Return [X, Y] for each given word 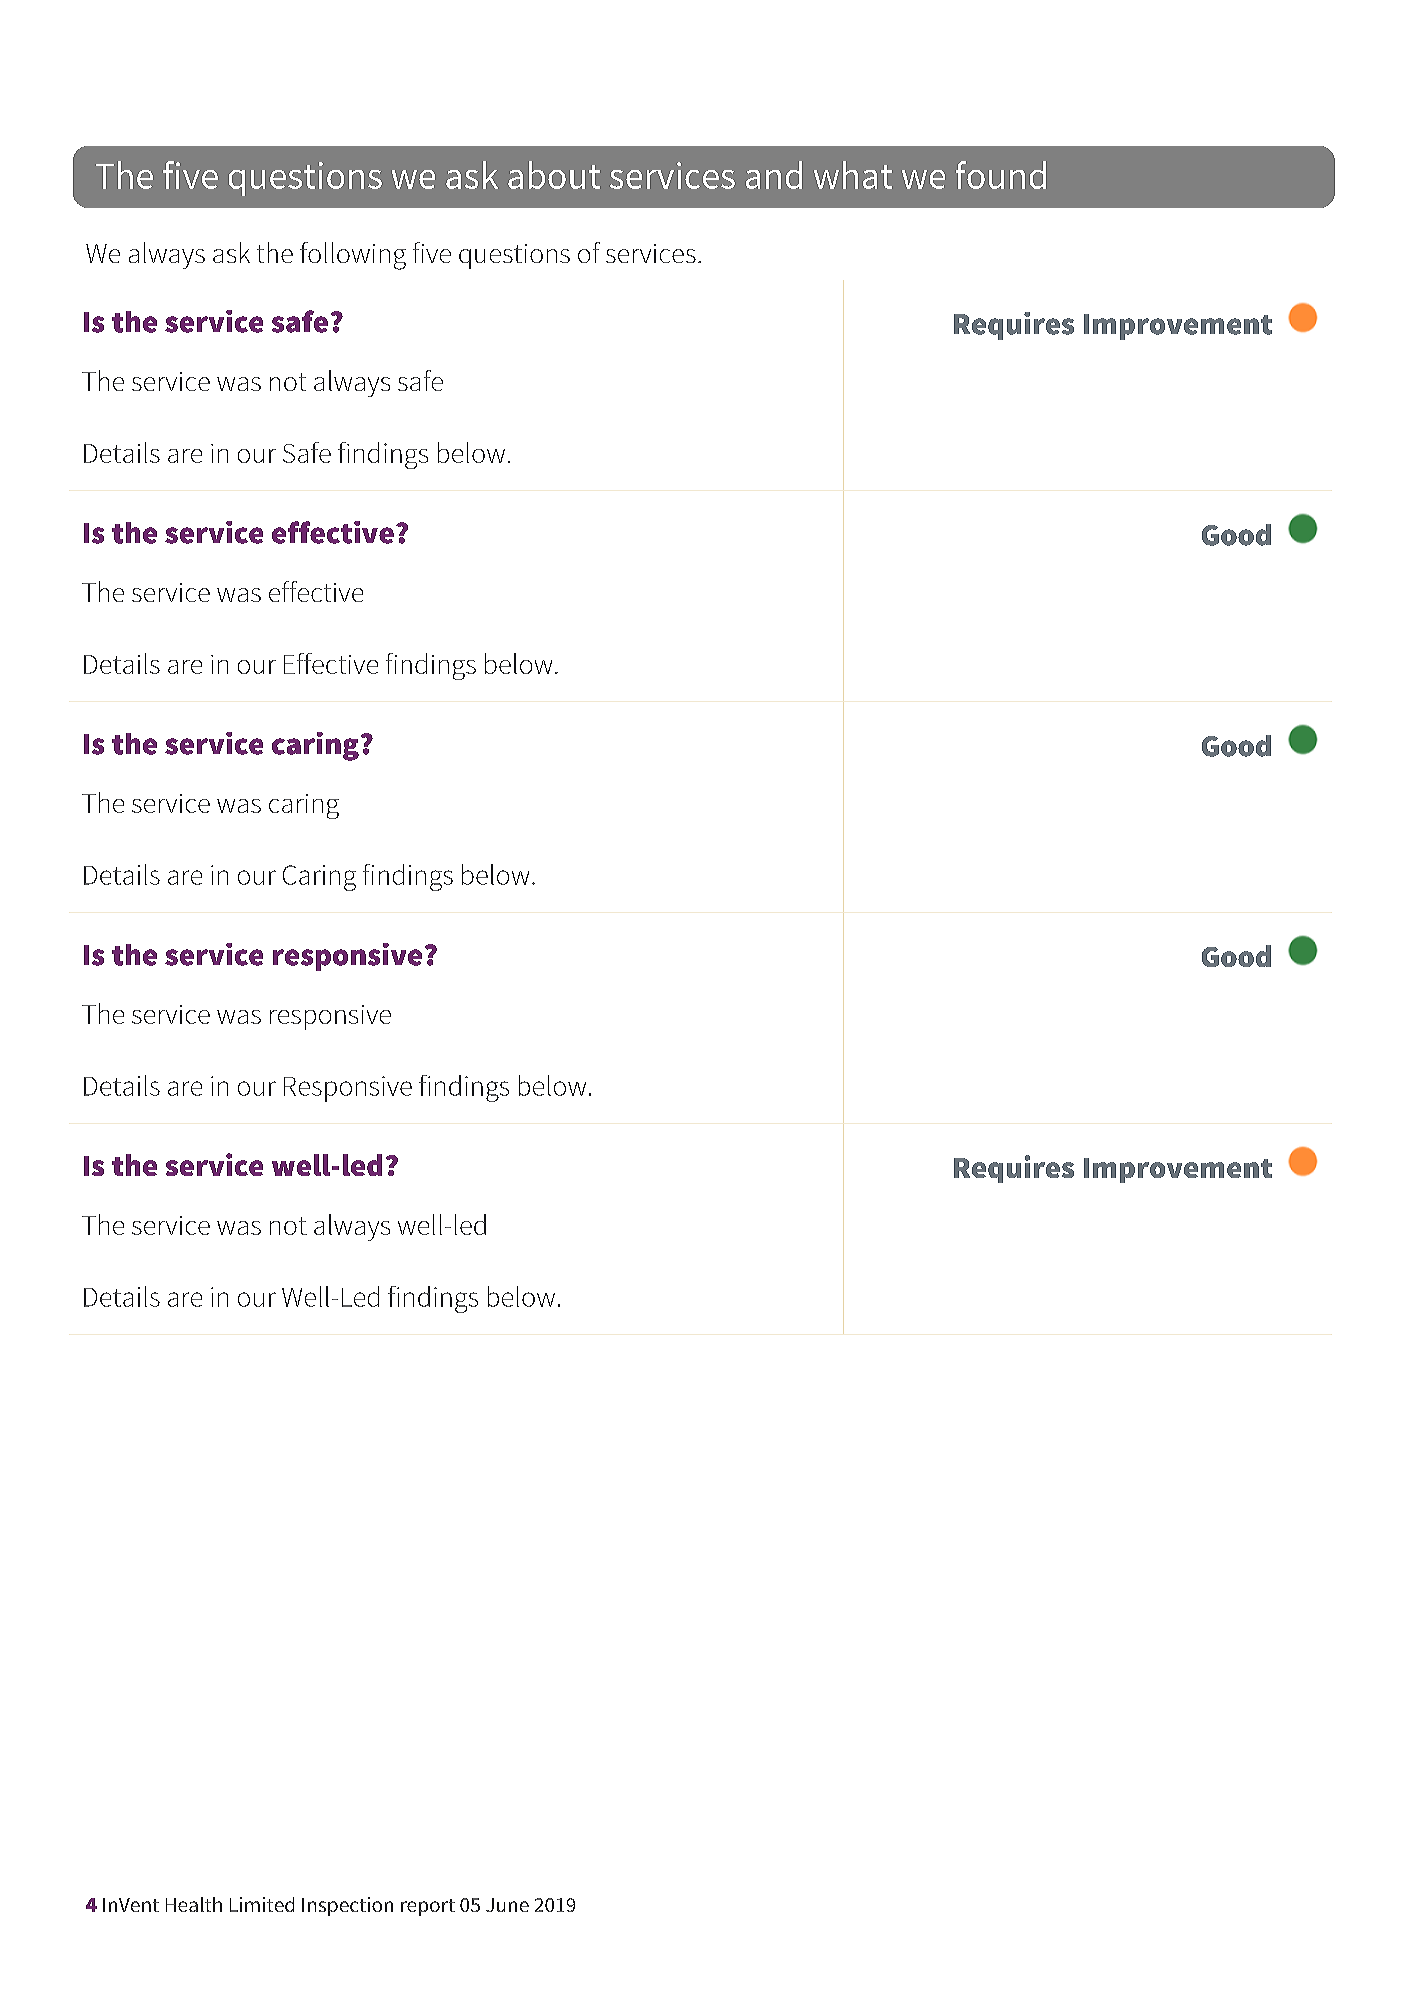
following [353, 256]
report [428, 1907]
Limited [262, 1904]
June [507, 1905]
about [554, 175]
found [1001, 175]
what [853, 175]
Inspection [347, 1906]
